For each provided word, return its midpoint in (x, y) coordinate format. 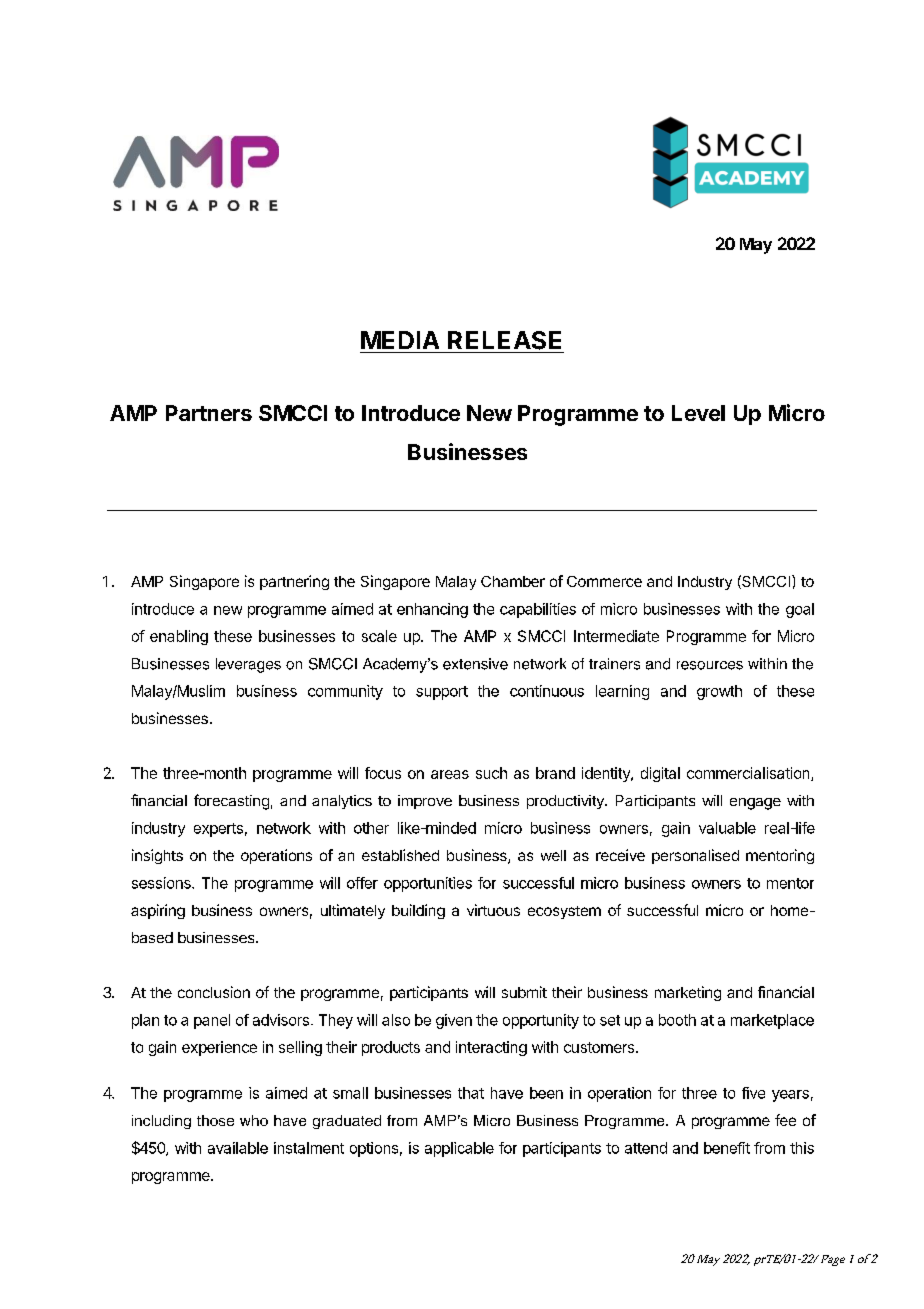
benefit (727, 1148)
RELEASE (504, 340)
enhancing (432, 610)
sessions (162, 883)
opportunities (428, 884)
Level (698, 413)
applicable (459, 1149)
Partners (209, 413)
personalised (695, 856)
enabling (179, 637)
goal (800, 610)
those (215, 1120)
